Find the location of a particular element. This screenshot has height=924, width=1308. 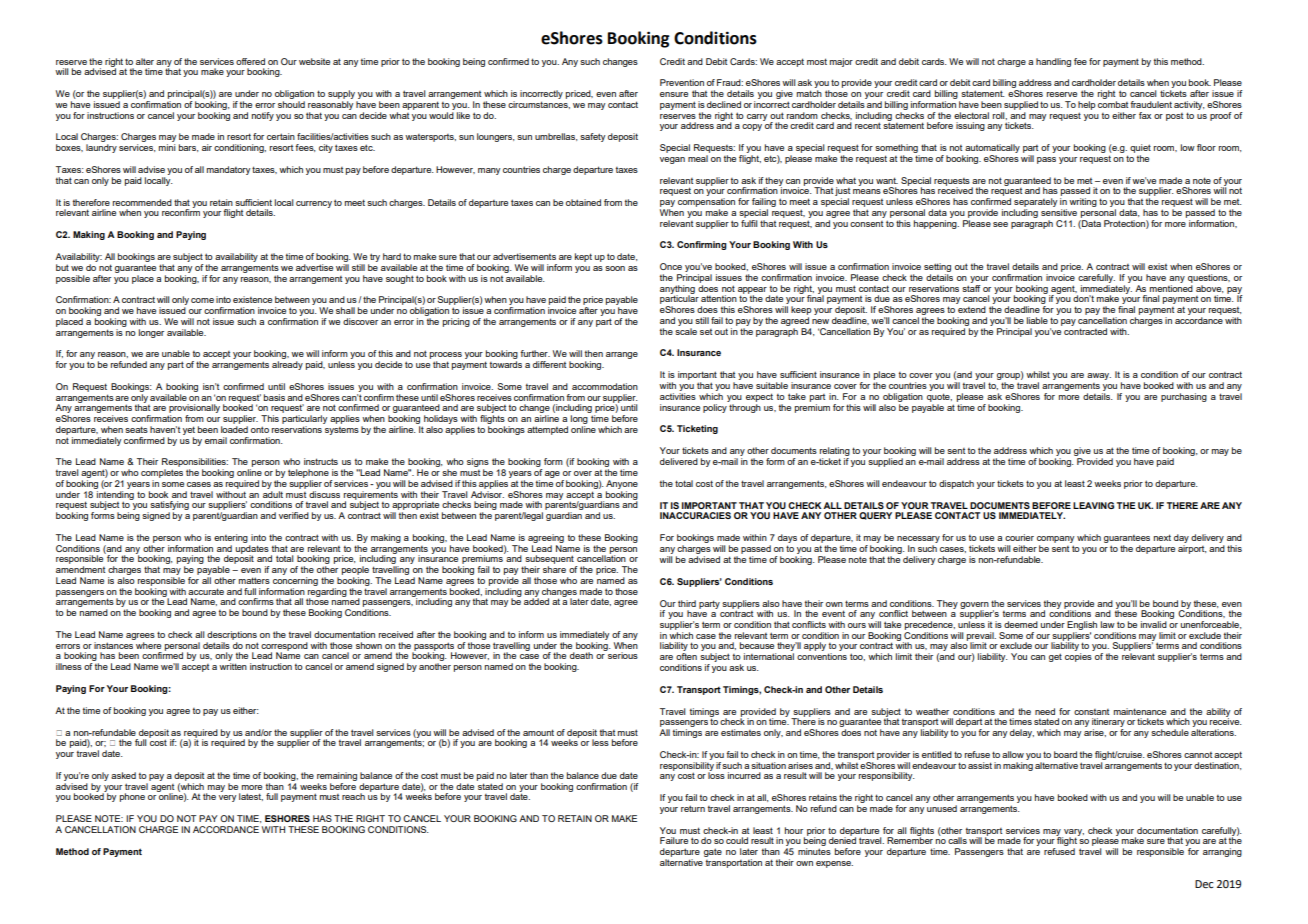

latest is located at coordinates (251, 797).
